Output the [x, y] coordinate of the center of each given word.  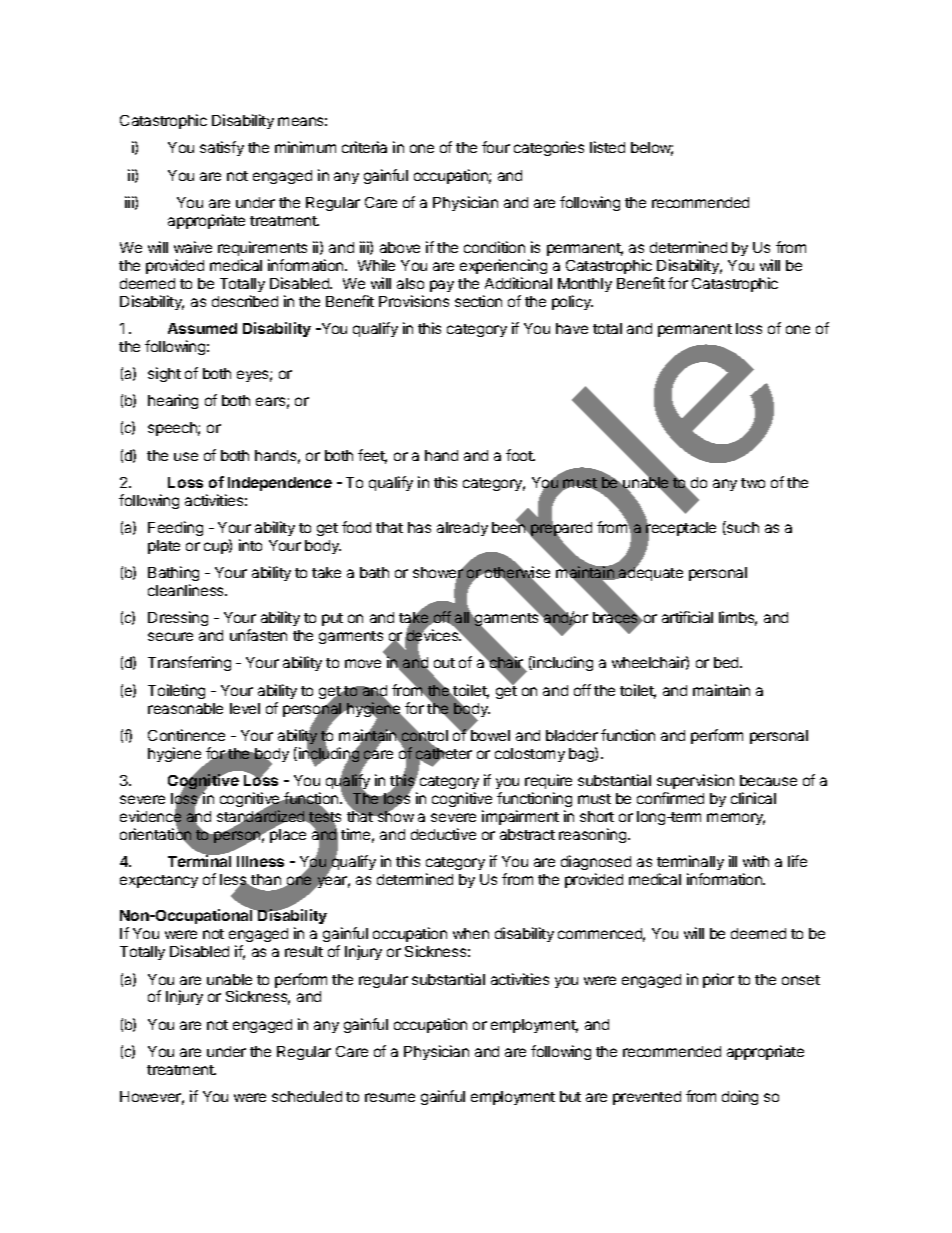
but [570, 1096]
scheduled [307, 1096]
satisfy [222, 148]
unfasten [258, 635]
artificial [687, 617]
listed [607, 147]
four [496, 147]
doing [740, 1097]
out [444, 663]
